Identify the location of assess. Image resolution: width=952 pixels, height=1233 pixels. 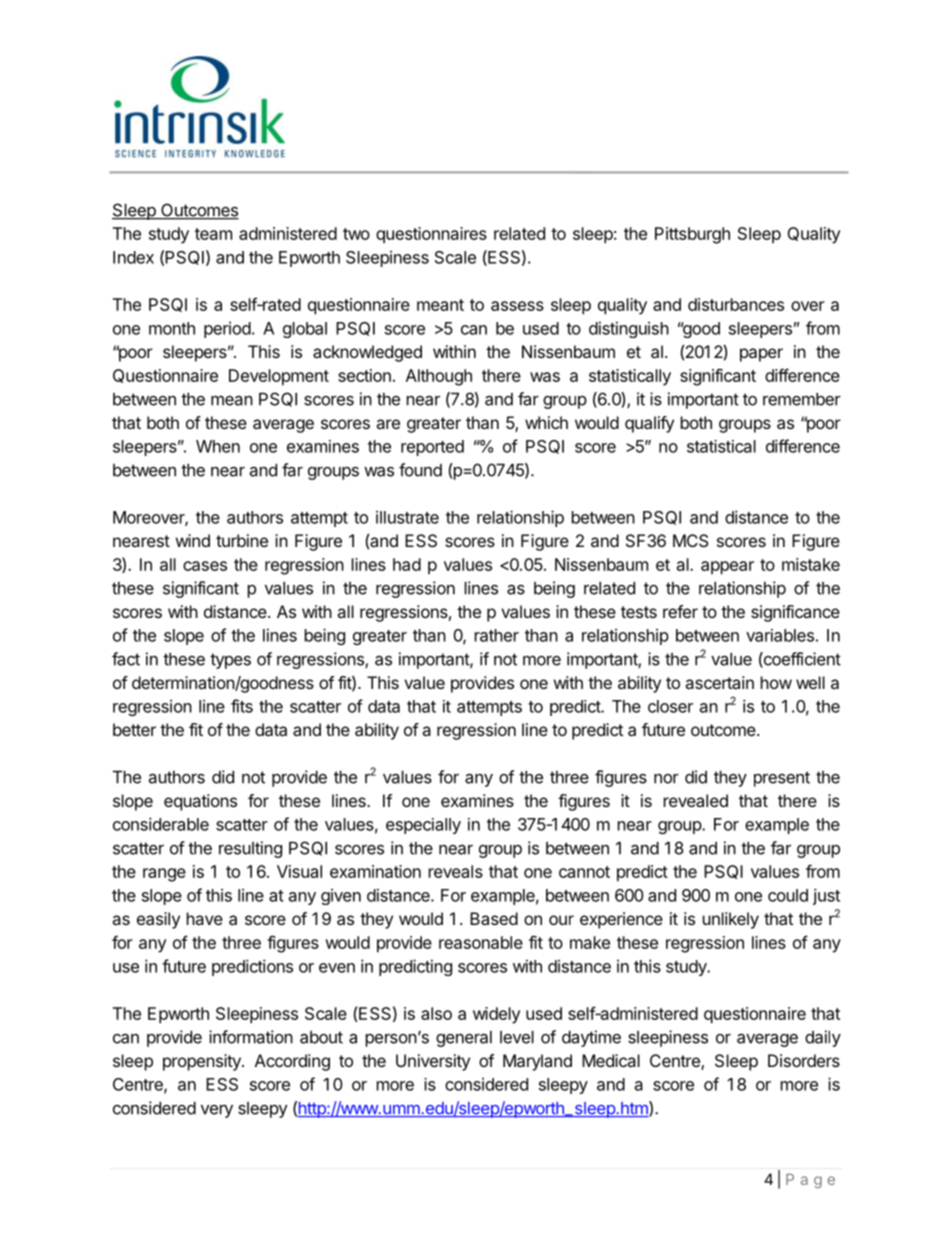
(517, 306).
